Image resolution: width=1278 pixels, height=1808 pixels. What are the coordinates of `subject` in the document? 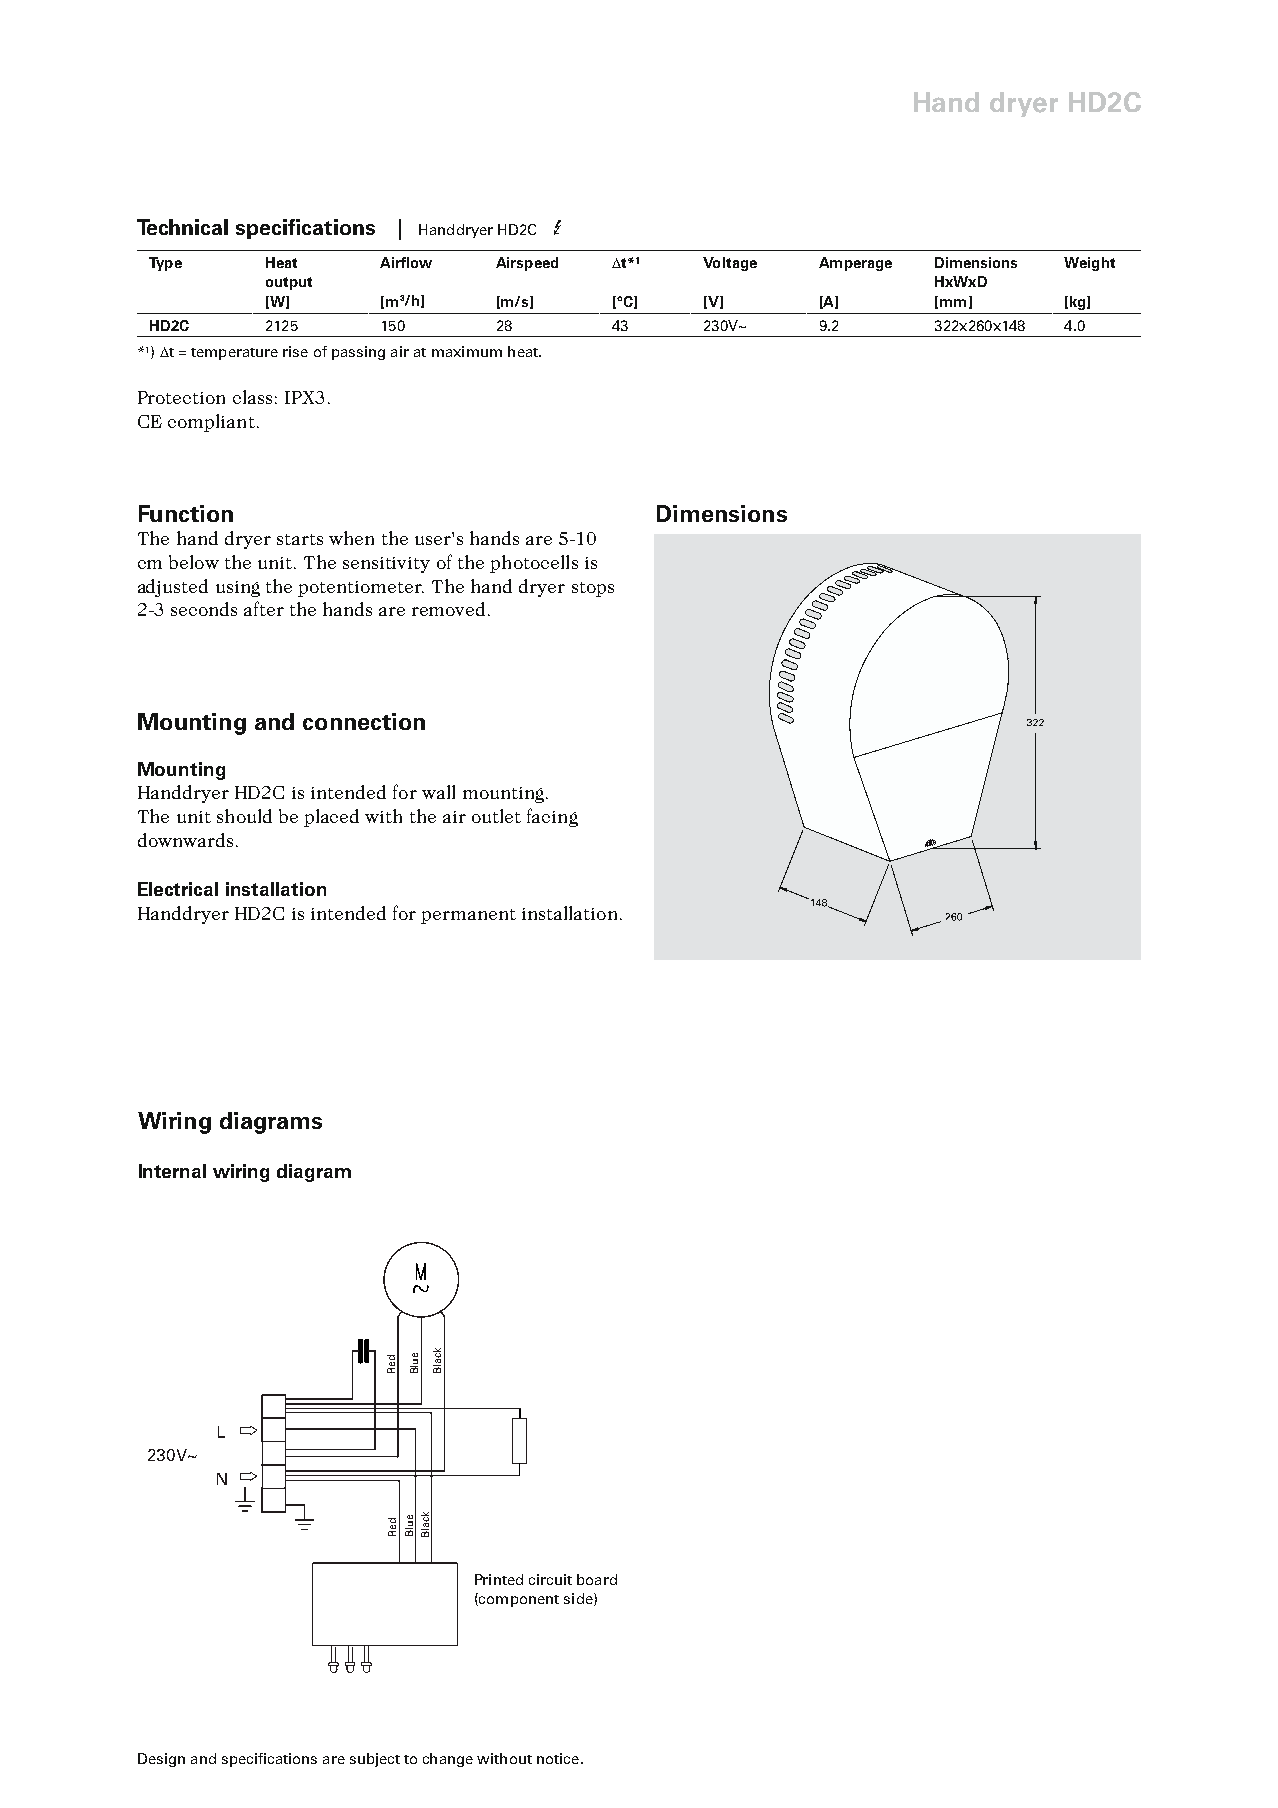 It's located at (375, 1760).
